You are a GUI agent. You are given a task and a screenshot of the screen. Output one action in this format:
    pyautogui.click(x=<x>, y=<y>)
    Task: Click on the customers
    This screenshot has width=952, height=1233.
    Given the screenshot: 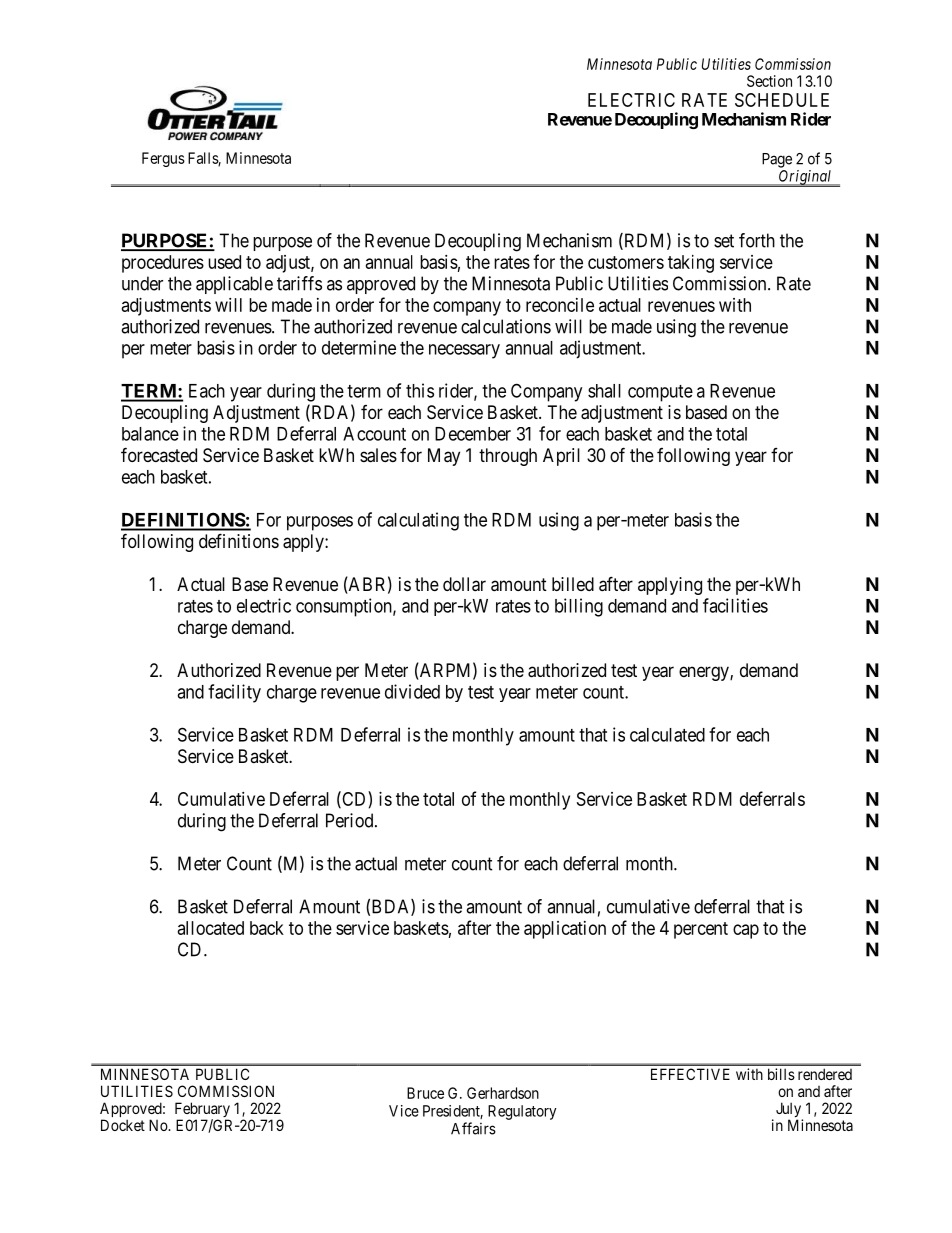 What is the action you would take?
    pyautogui.click(x=626, y=262)
